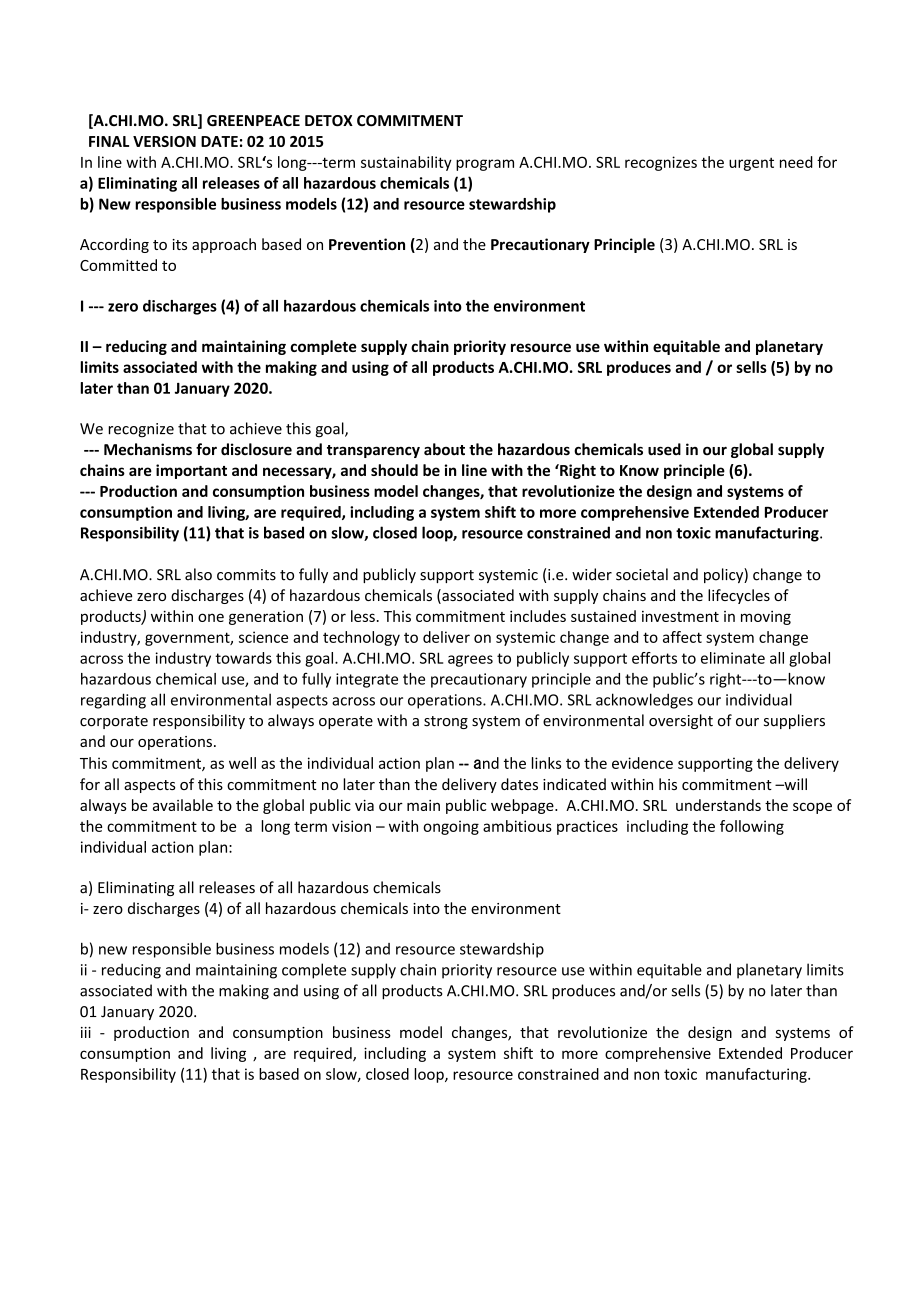  Describe the element at coordinates (86, 1032) in the screenshot. I see `iii` at that location.
